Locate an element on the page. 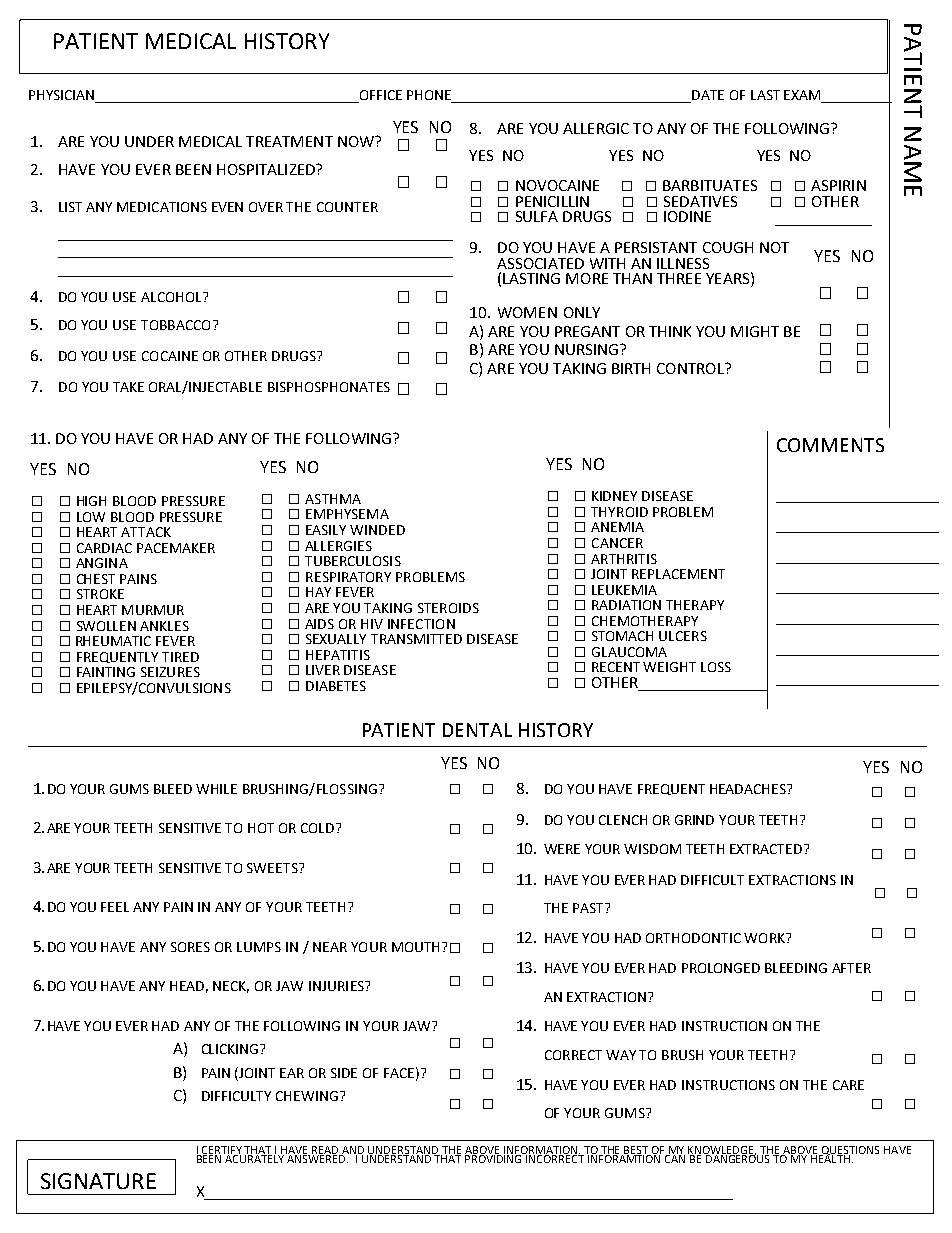 Image resolution: width=952 pixels, height=1233 pixels. WINDED is located at coordinates (377, 530).
